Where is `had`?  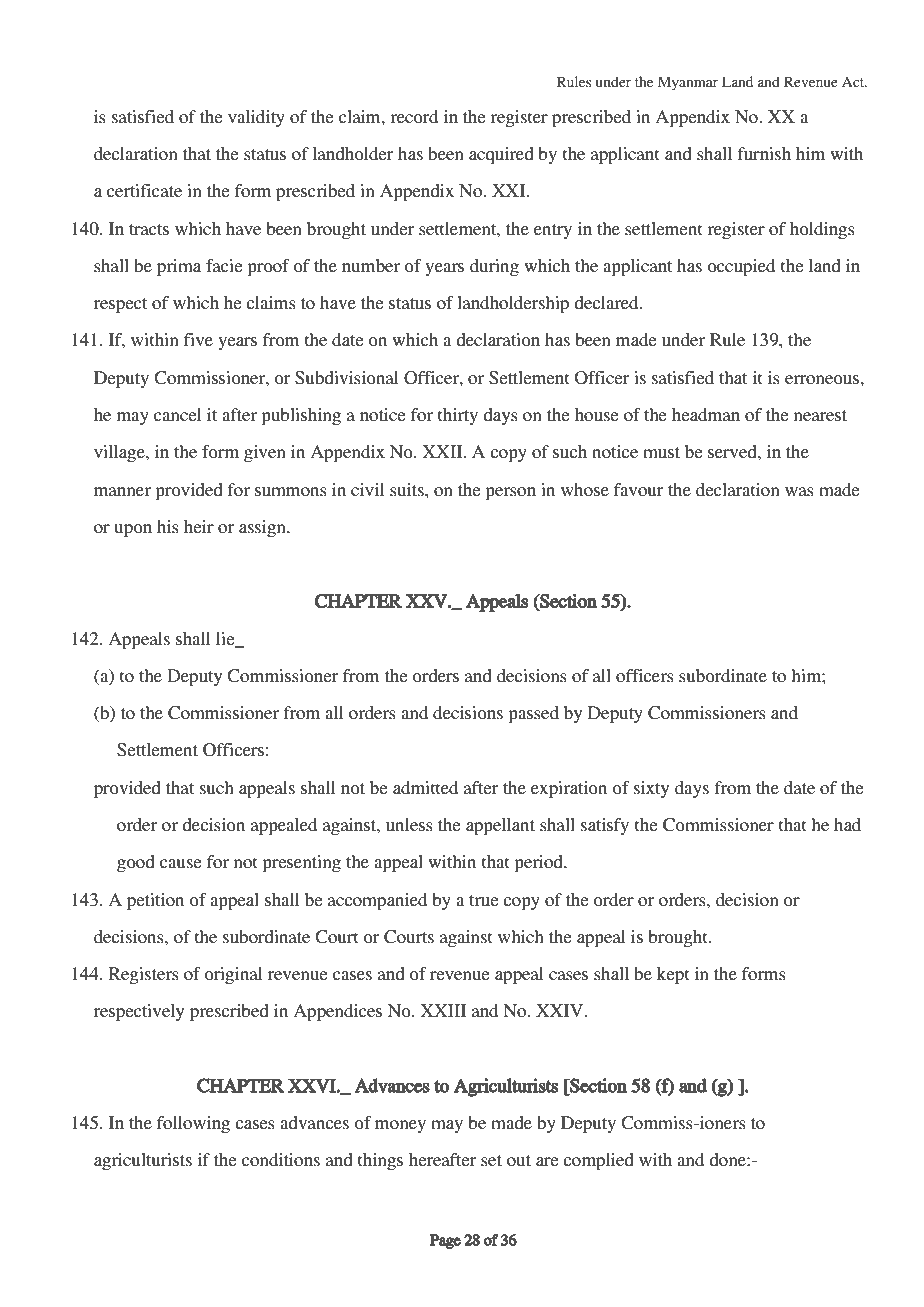 had is located at coordinates (847, 824).
